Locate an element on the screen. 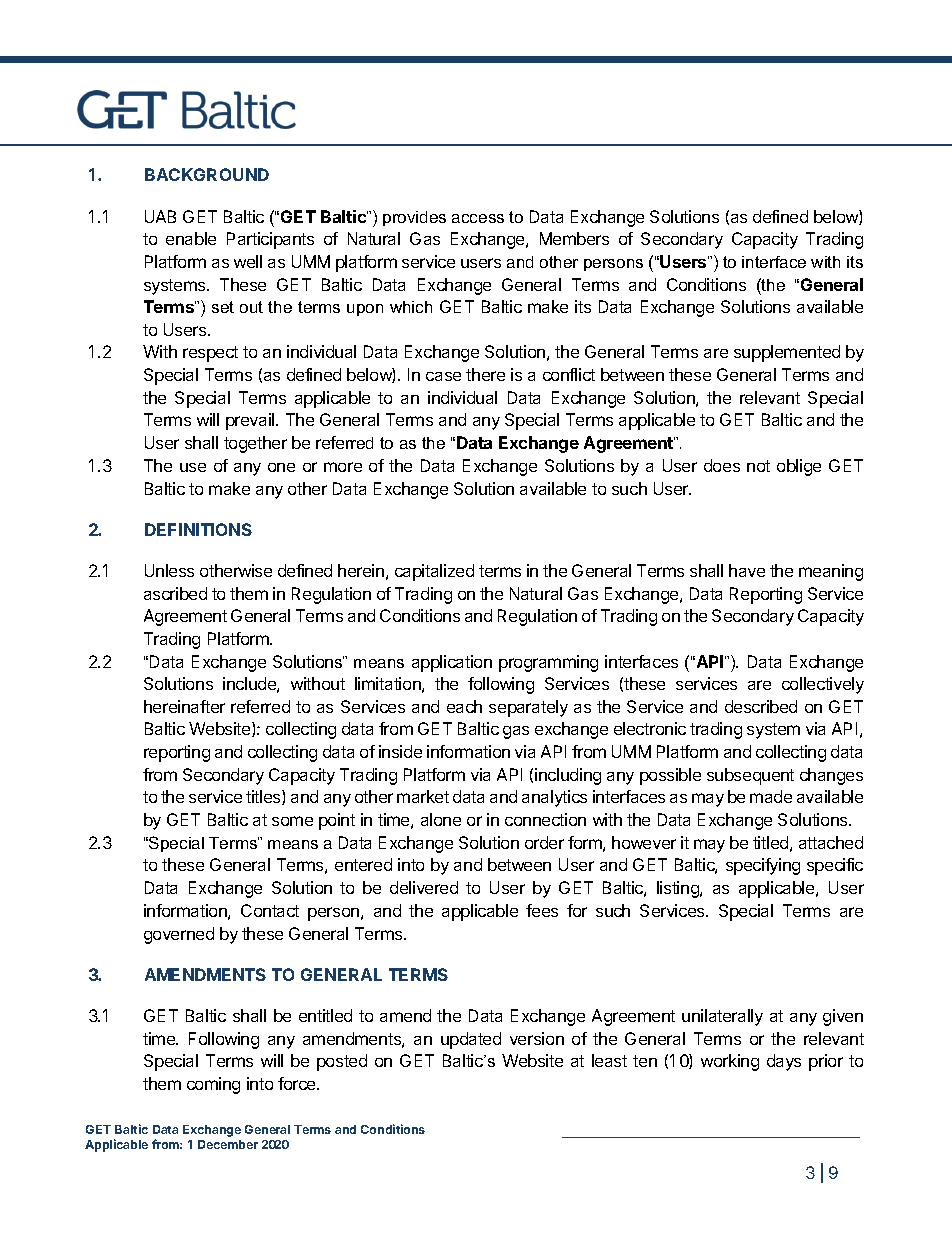 The image size is (952, 1233). BACKGROUND is located at coordinates (207, 174).
